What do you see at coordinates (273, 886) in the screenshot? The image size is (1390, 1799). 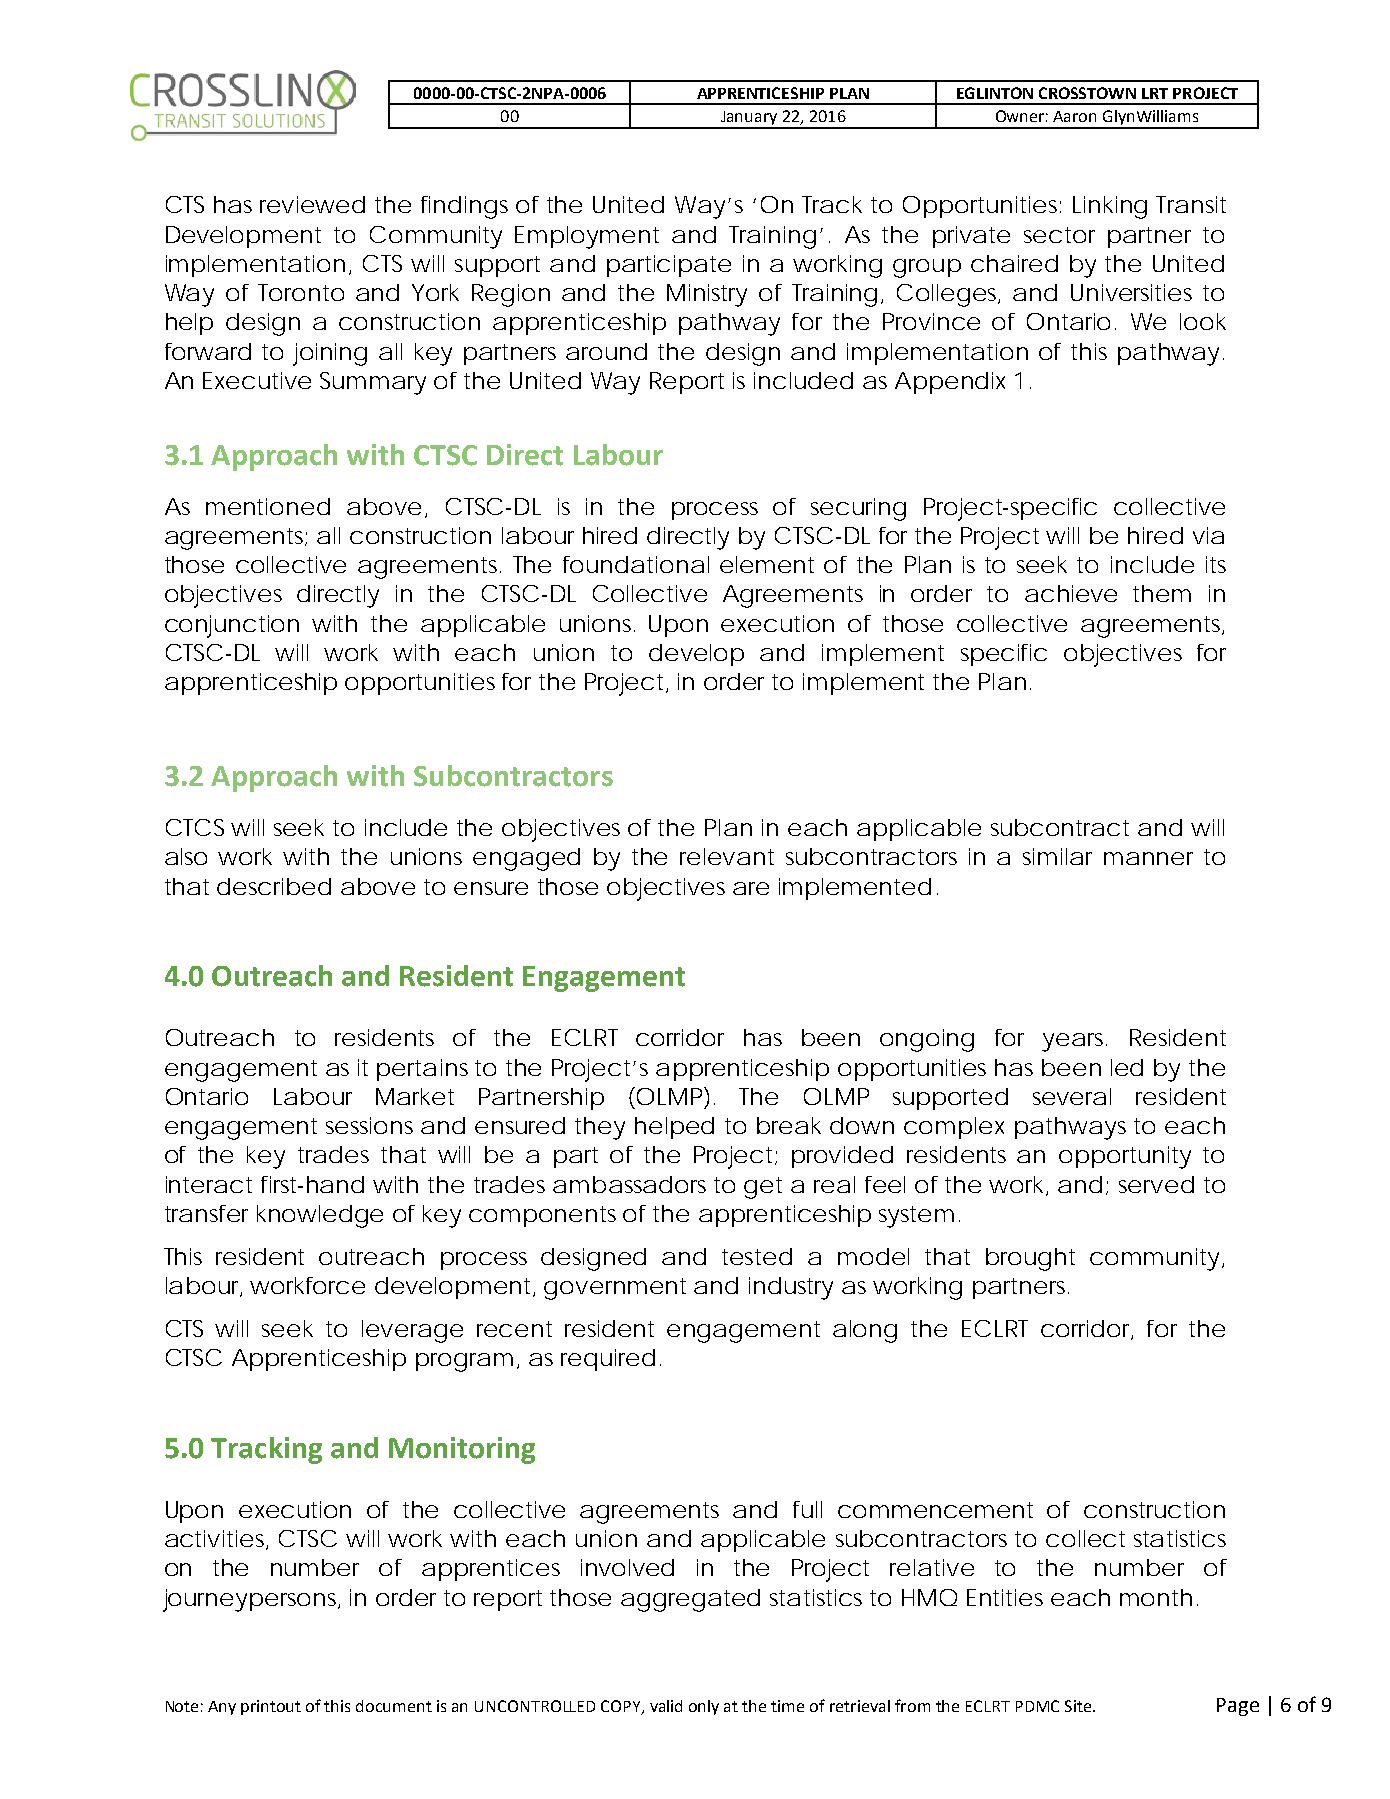 I see `described` at bounding box center [273, 886].
